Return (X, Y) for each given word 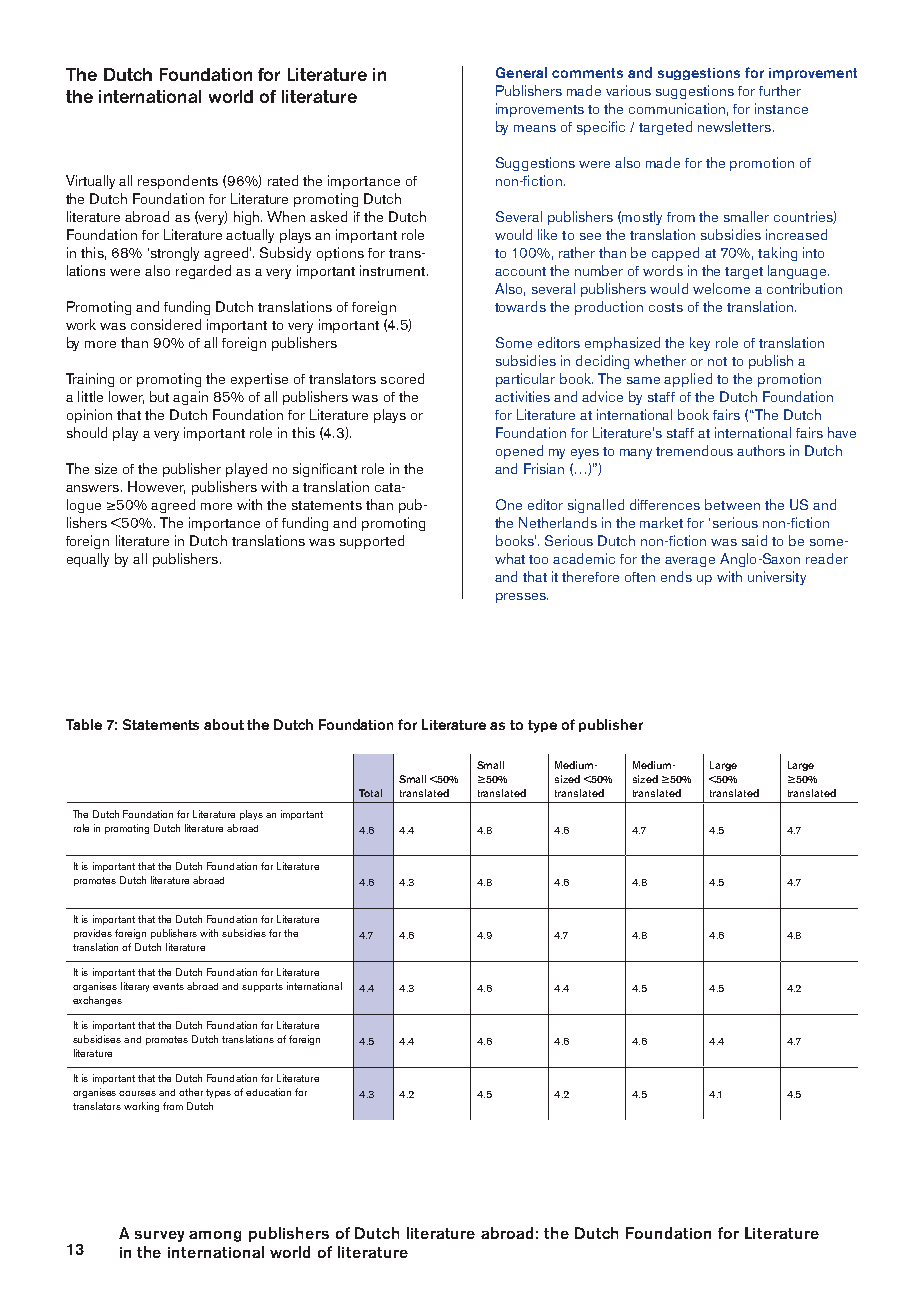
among (215, 1236)
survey (159, 1236)
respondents (178, 182)
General (521, 72)
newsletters (734, 126)
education (268, 1092)
